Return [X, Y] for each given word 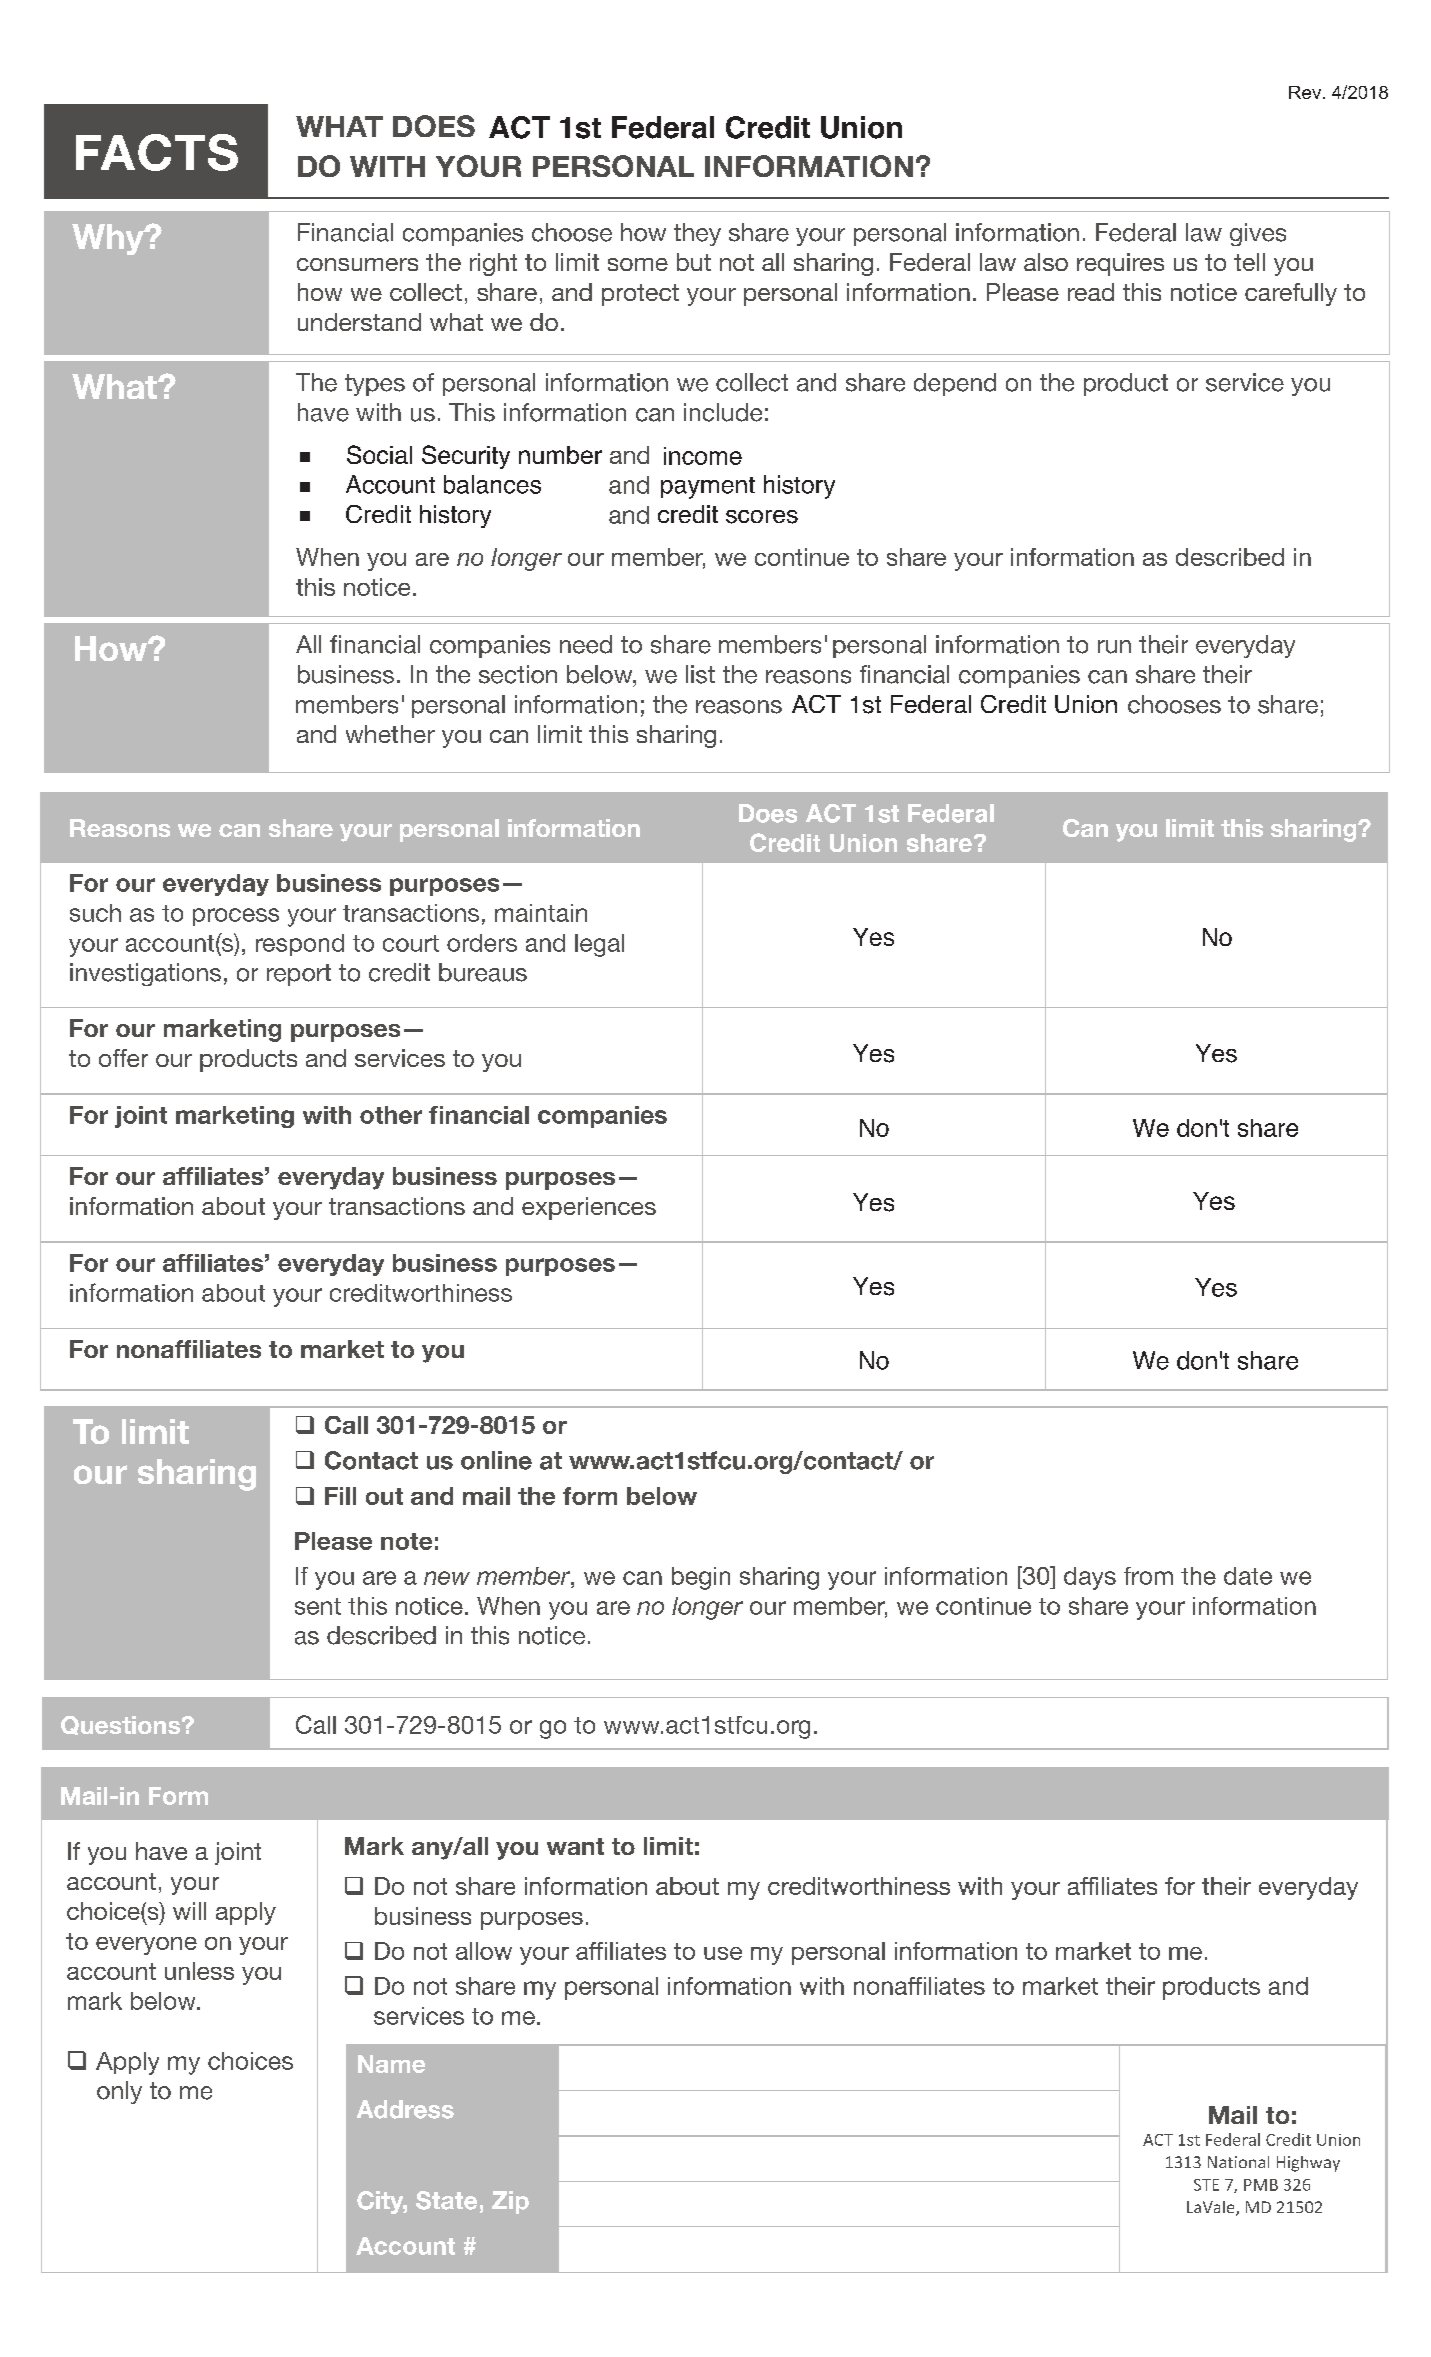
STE [1206, 2185]
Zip [510, 2202]
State [446, 2200]
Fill [340, 1496]
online [496, 1460]
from [1148, 1576]
